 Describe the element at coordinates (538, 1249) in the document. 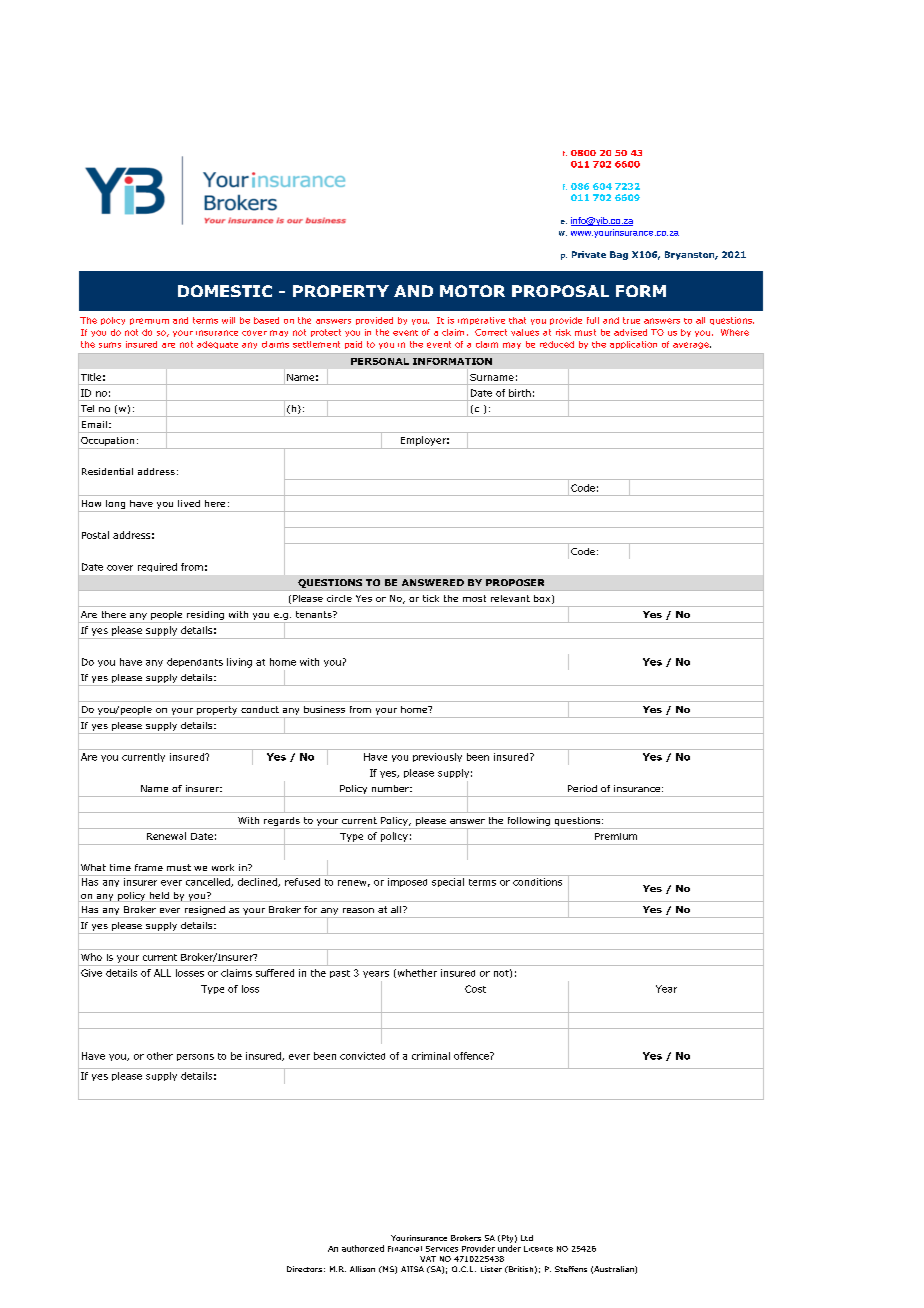

I see `Licence` at that location.
